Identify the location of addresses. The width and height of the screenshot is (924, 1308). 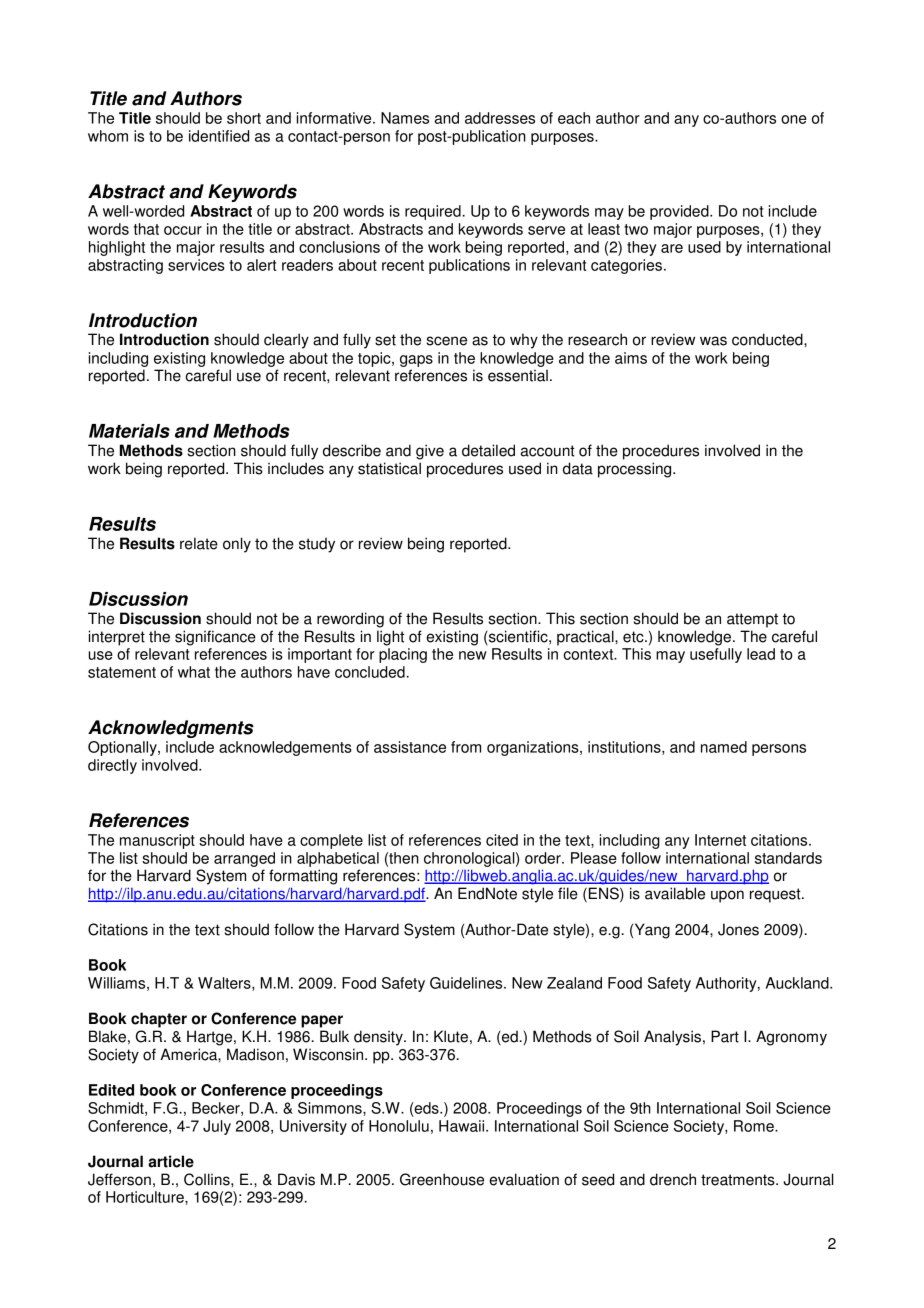
(500, 118).
